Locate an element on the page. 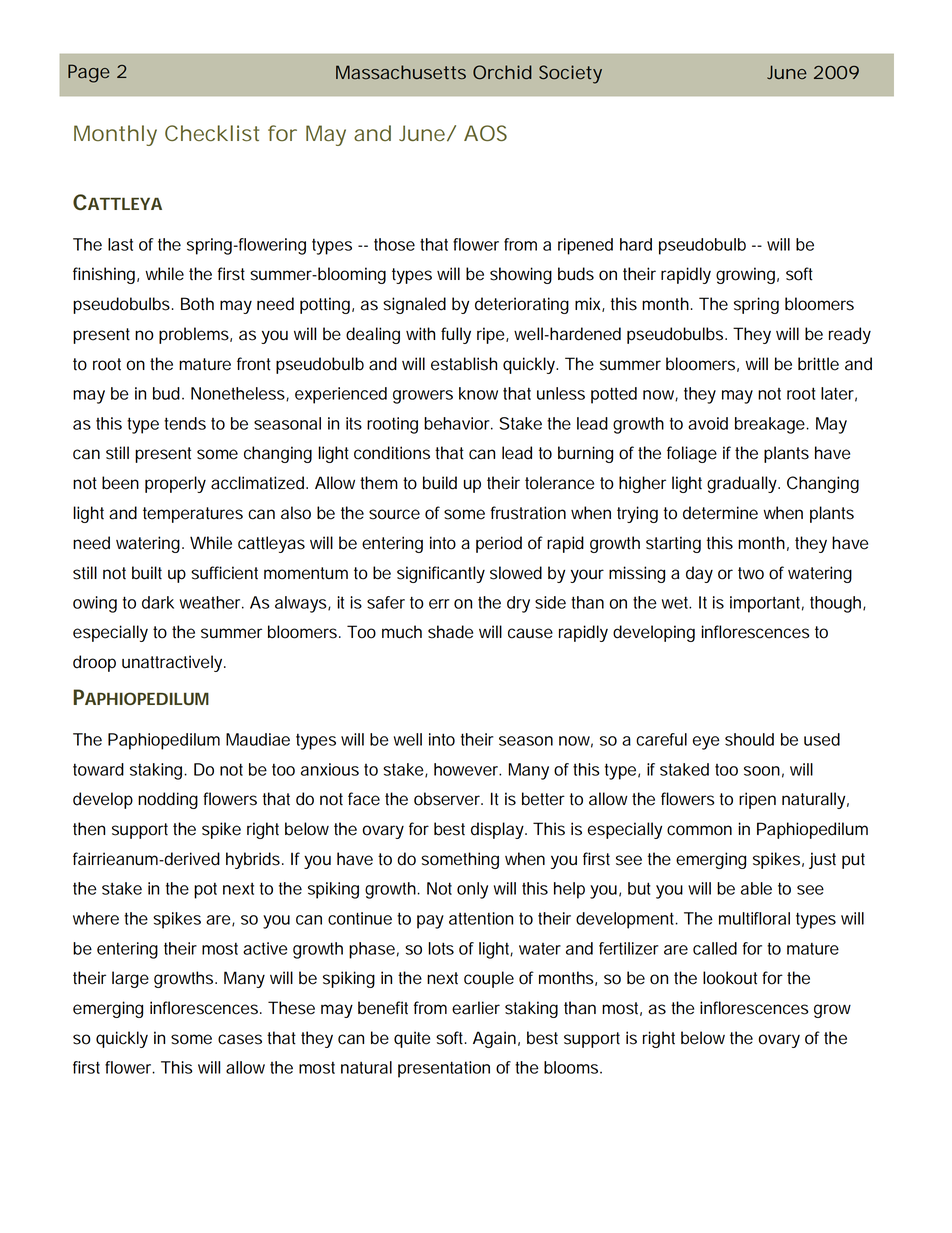 This page has width=952, height=1233. AOS is located at coordinates (485, 133).
